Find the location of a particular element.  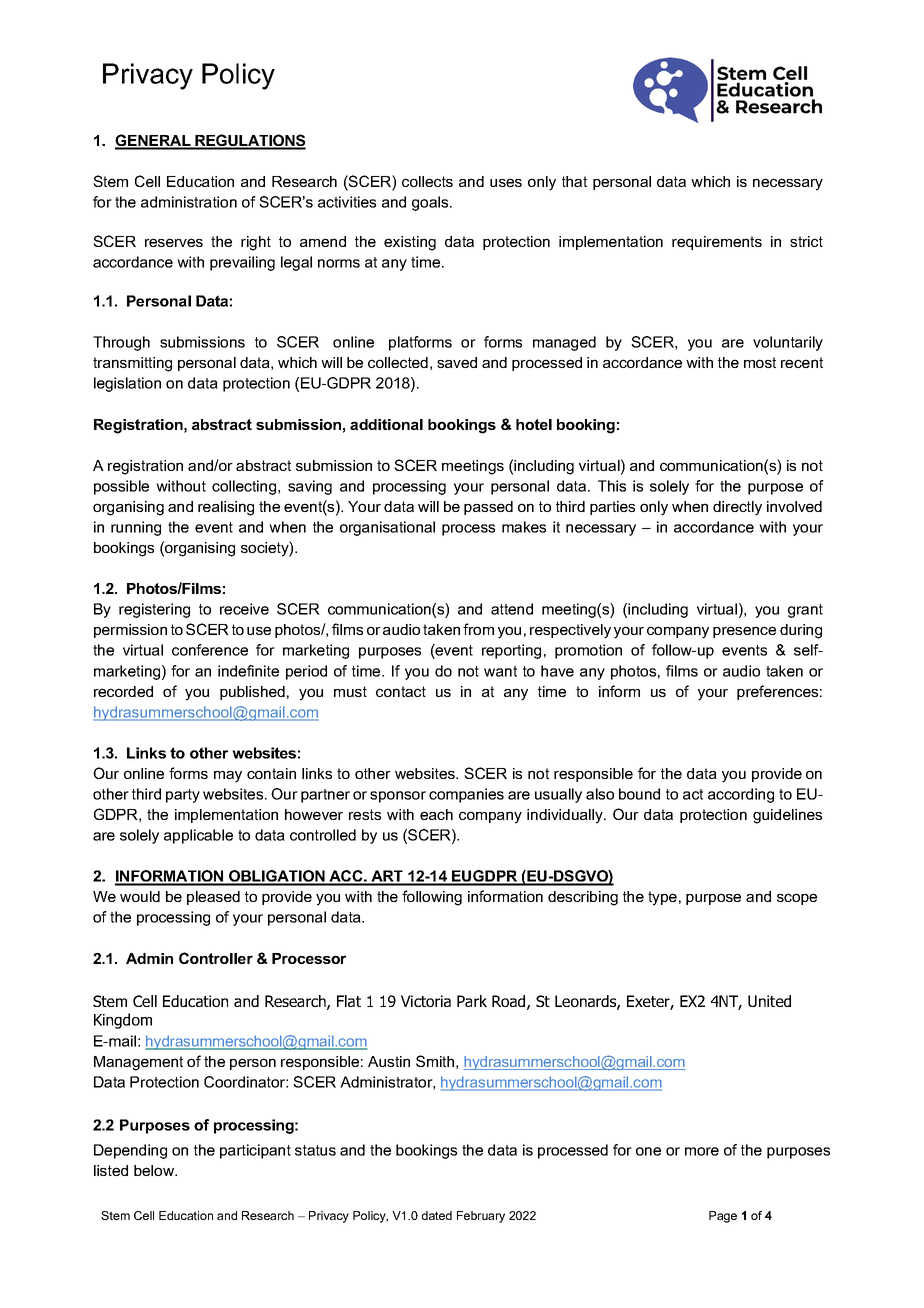

dated is located at coordinates (437, 1215).
